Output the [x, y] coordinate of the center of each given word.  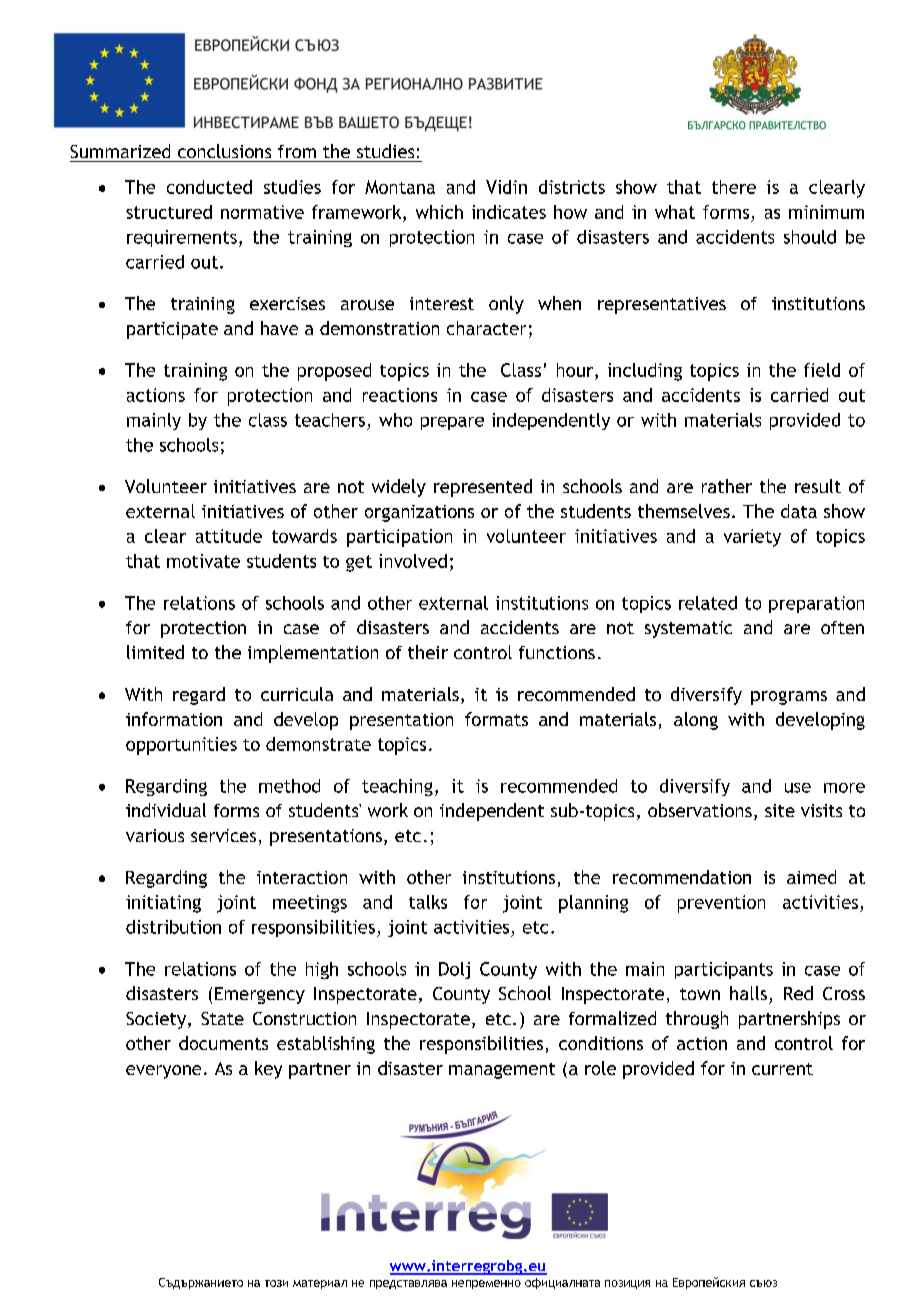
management [502, 1071]
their [428, 652]
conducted [209, 187]
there [734, 187]
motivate [203, 561]
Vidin [506, 187]
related [708, 603]
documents [223, 1043]
